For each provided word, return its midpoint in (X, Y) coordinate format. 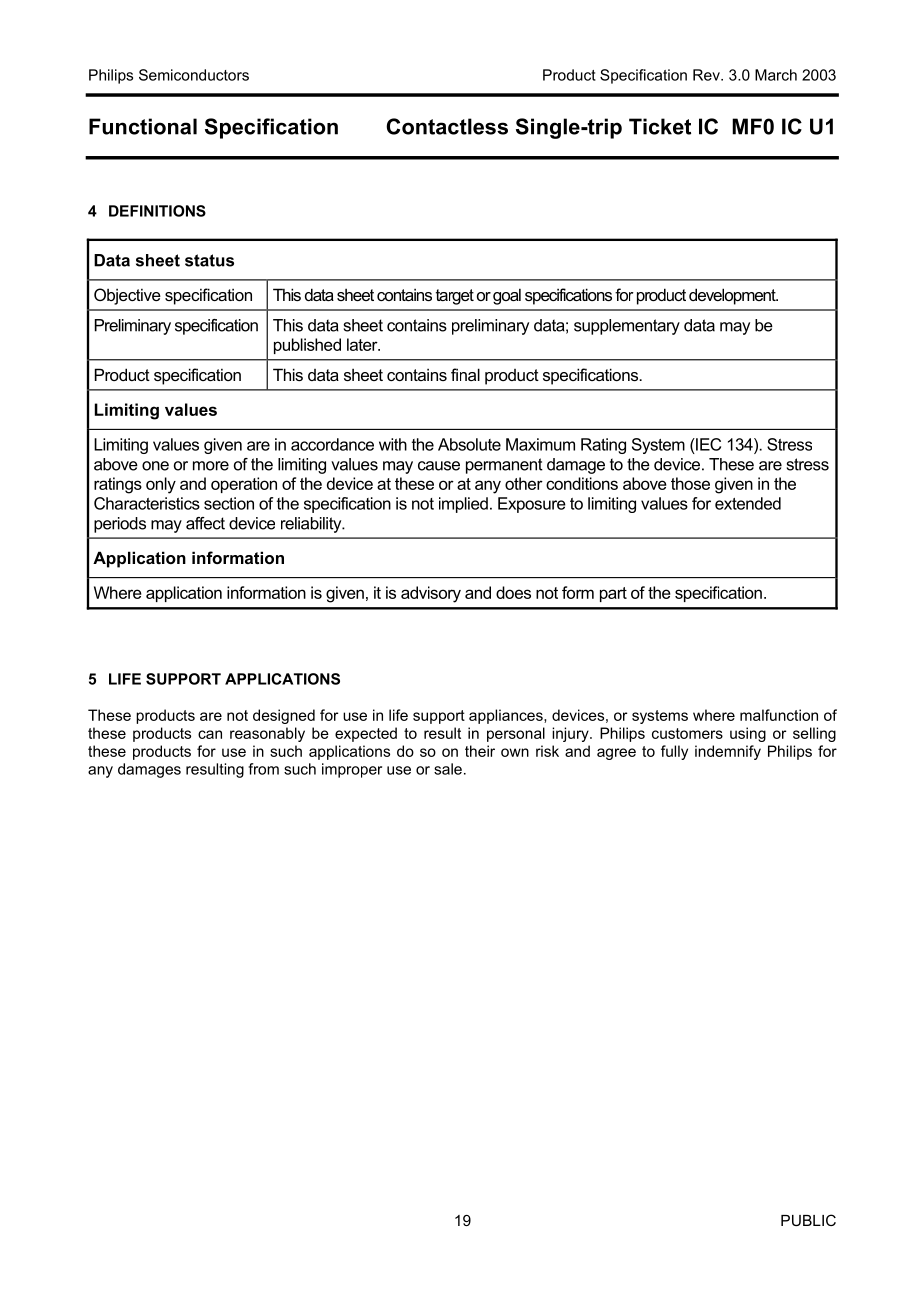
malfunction (779, 715)
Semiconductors (194, 75)
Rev (707, 75)
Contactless (447, 126)
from (263, 769)
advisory (431, 594)
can (210, 734)
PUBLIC (808, 1220)
